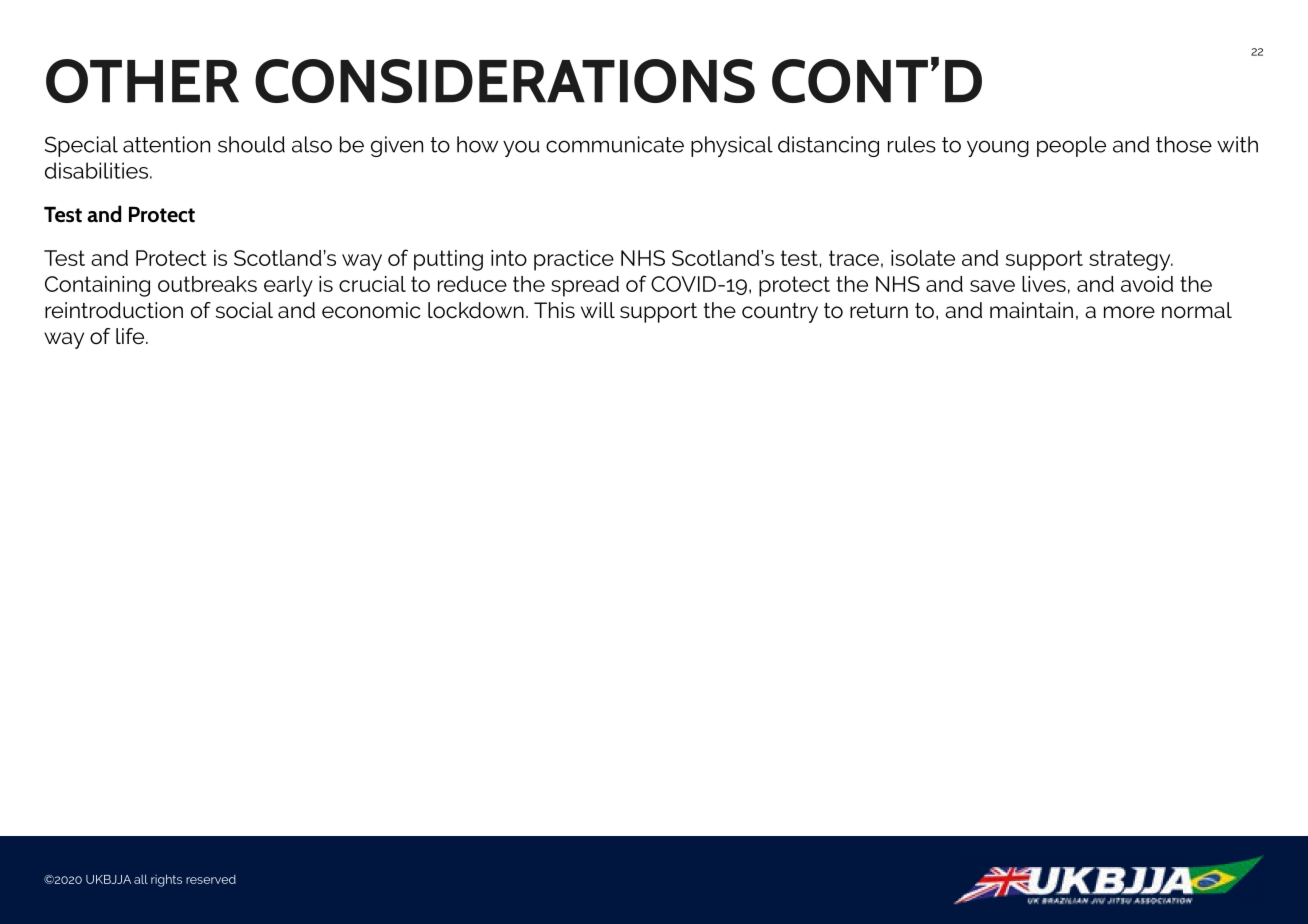  What do you see at coordinates (598, 310) in the screenshot?
I see `will` at bounding box center [598, 310].
